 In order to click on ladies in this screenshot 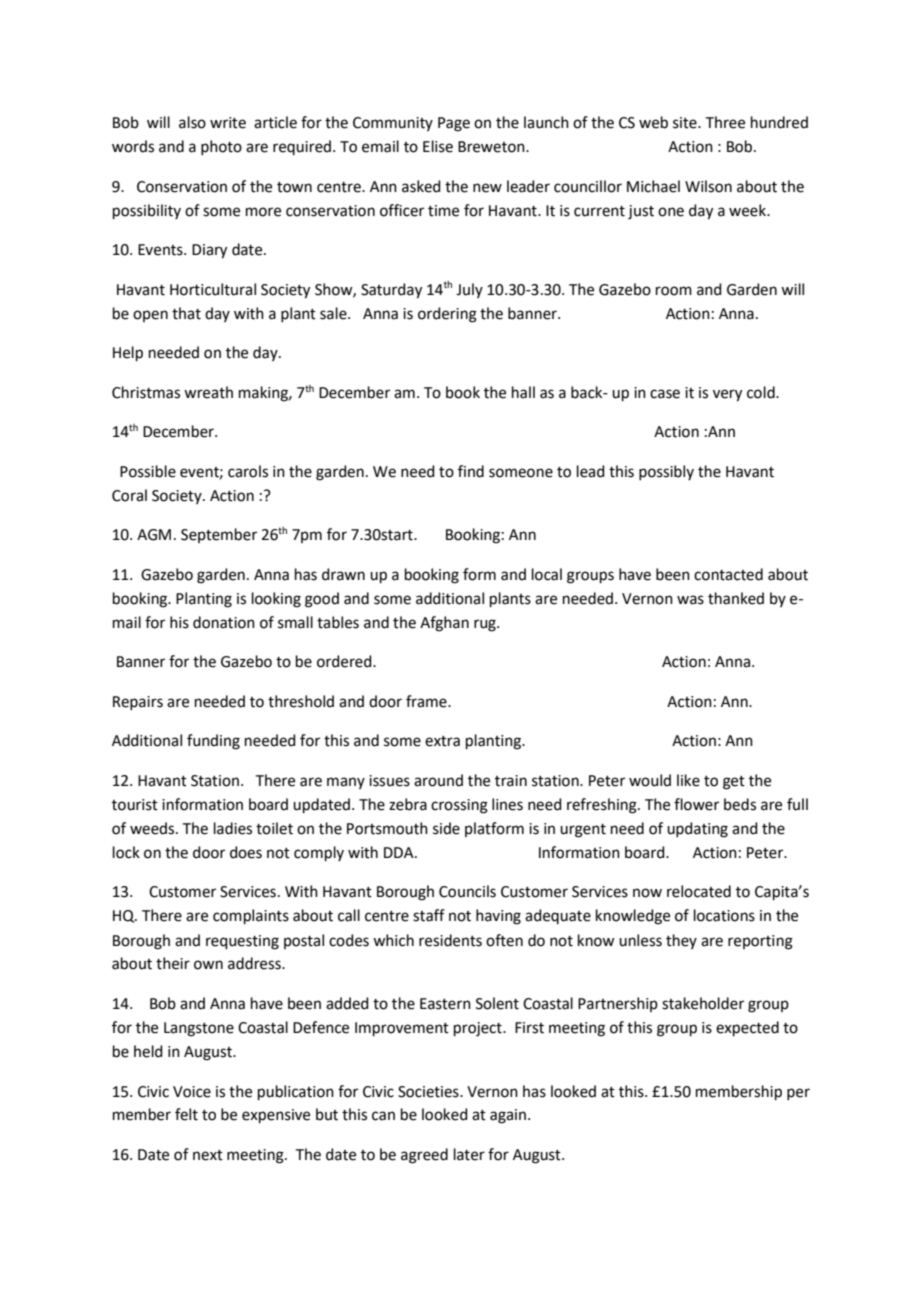, I will do `click(233, 828)`.
